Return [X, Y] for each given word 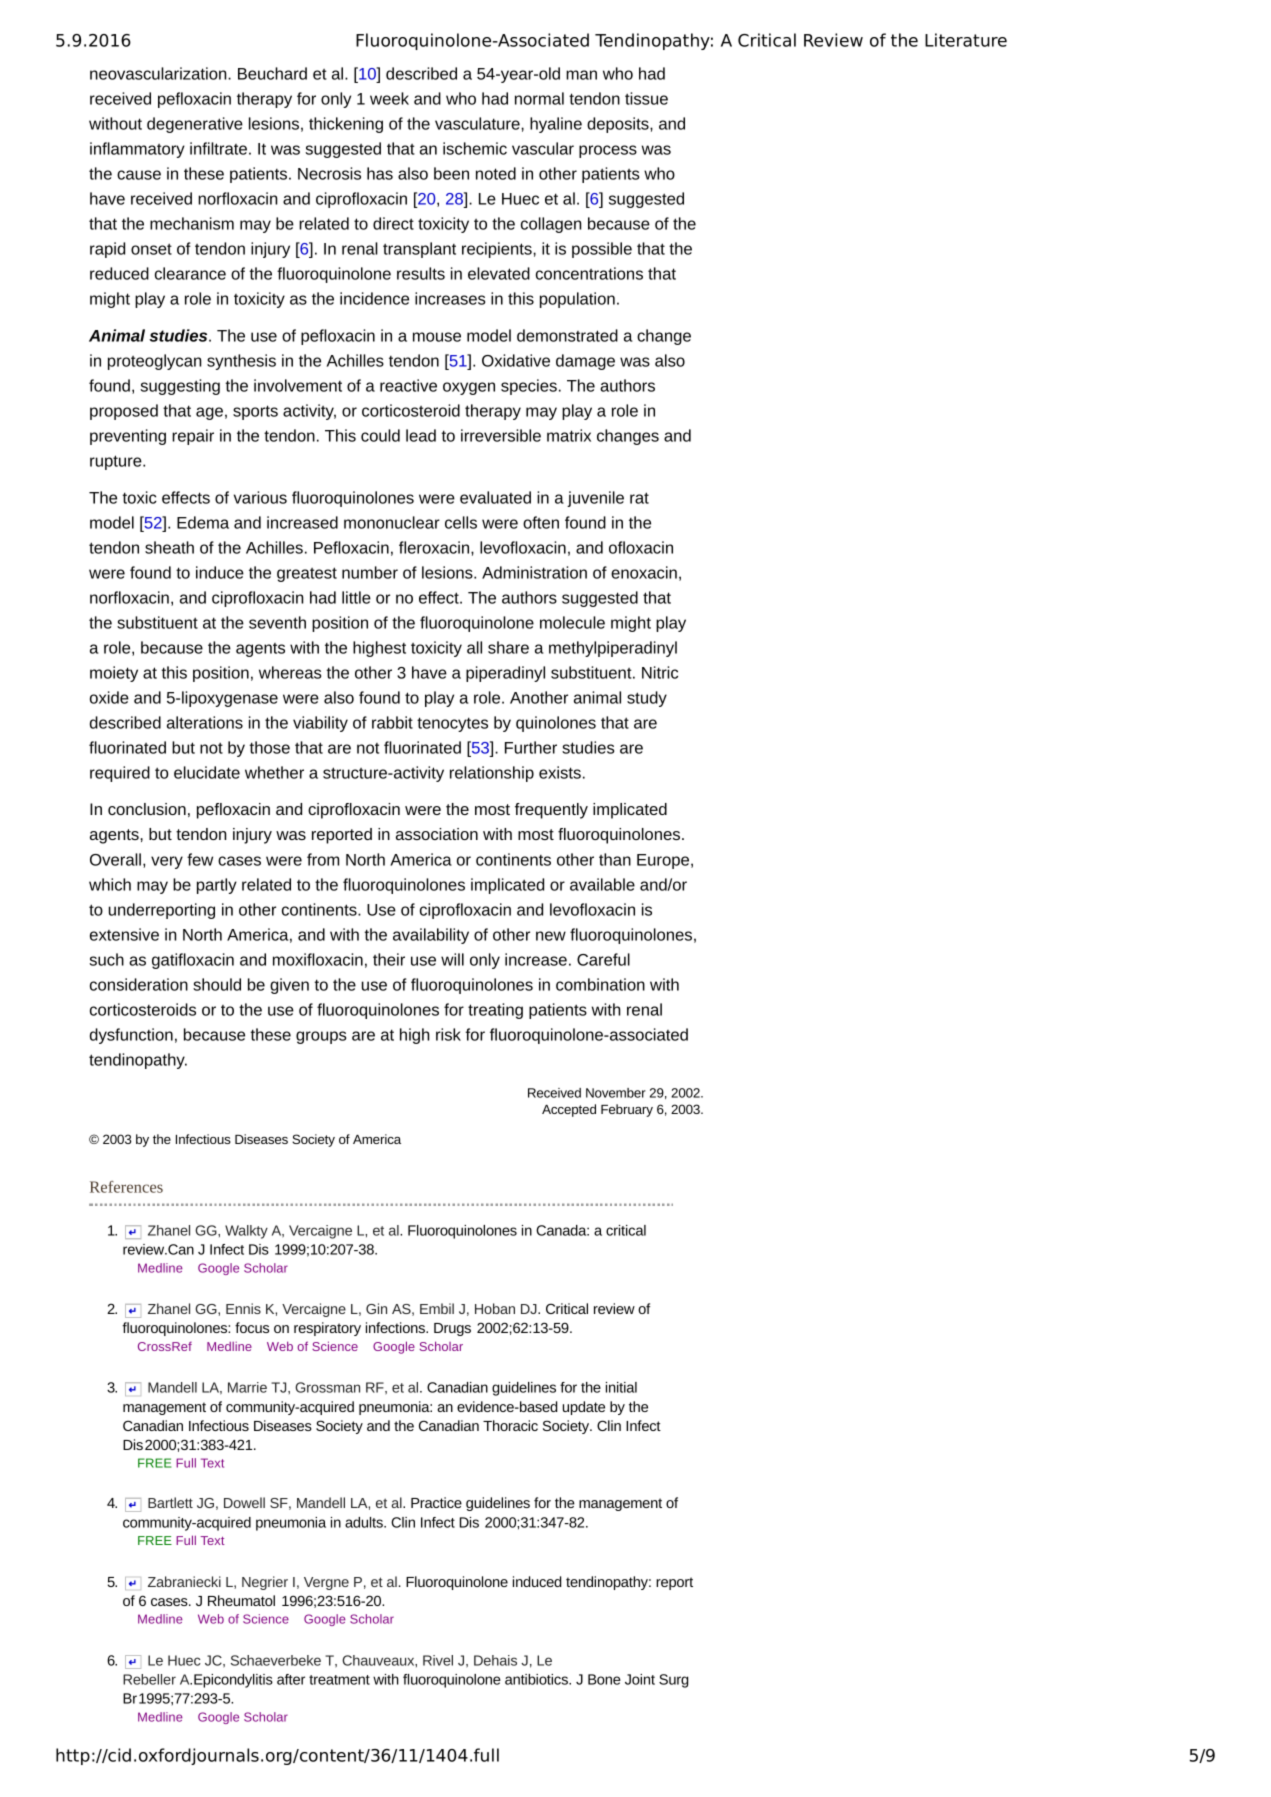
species [529, 387]
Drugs [452, 1329]
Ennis [243, 1308]
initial [621, 1387]
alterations [205, 722]
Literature [966, 40]
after [291, 1679]
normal [539, 98]
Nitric [660, 672]
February [627, 1110]
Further [531, 747]
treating [495, 1011]
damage [585, 362]
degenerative [195, 125]
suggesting [180, 387]
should [217, 984]
